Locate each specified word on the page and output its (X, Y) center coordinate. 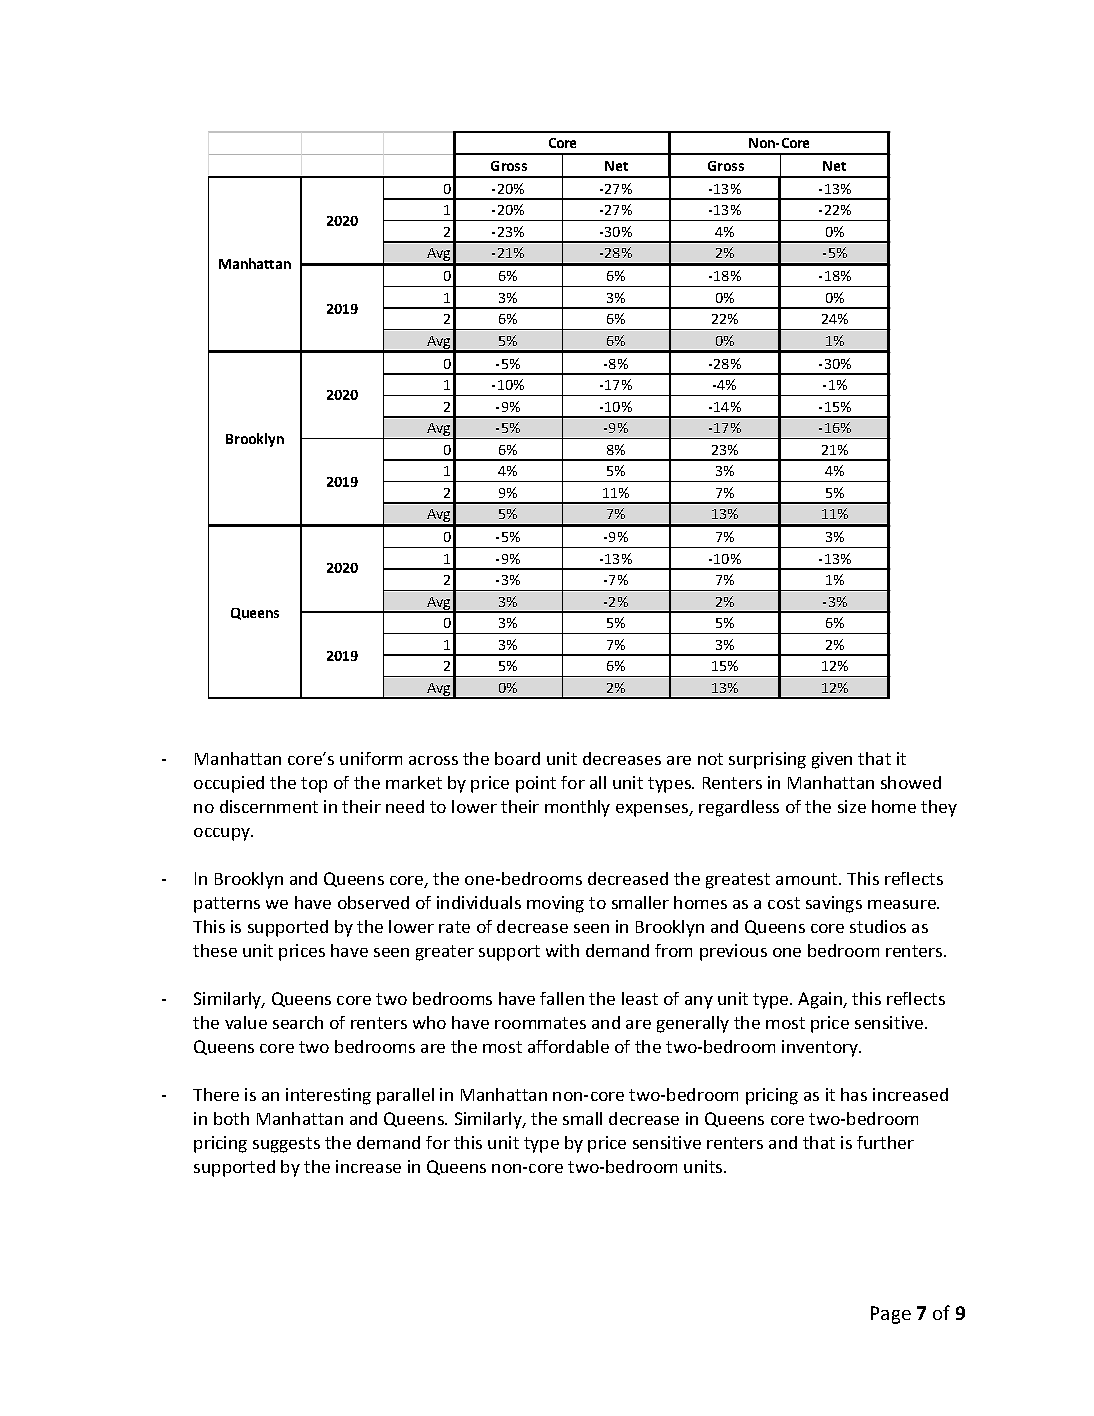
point (536, 784)
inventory (821, 1048)
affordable (568, 1046)
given (832, 760)
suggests (286, 1145)
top (314, 785)
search (298, 1022)
